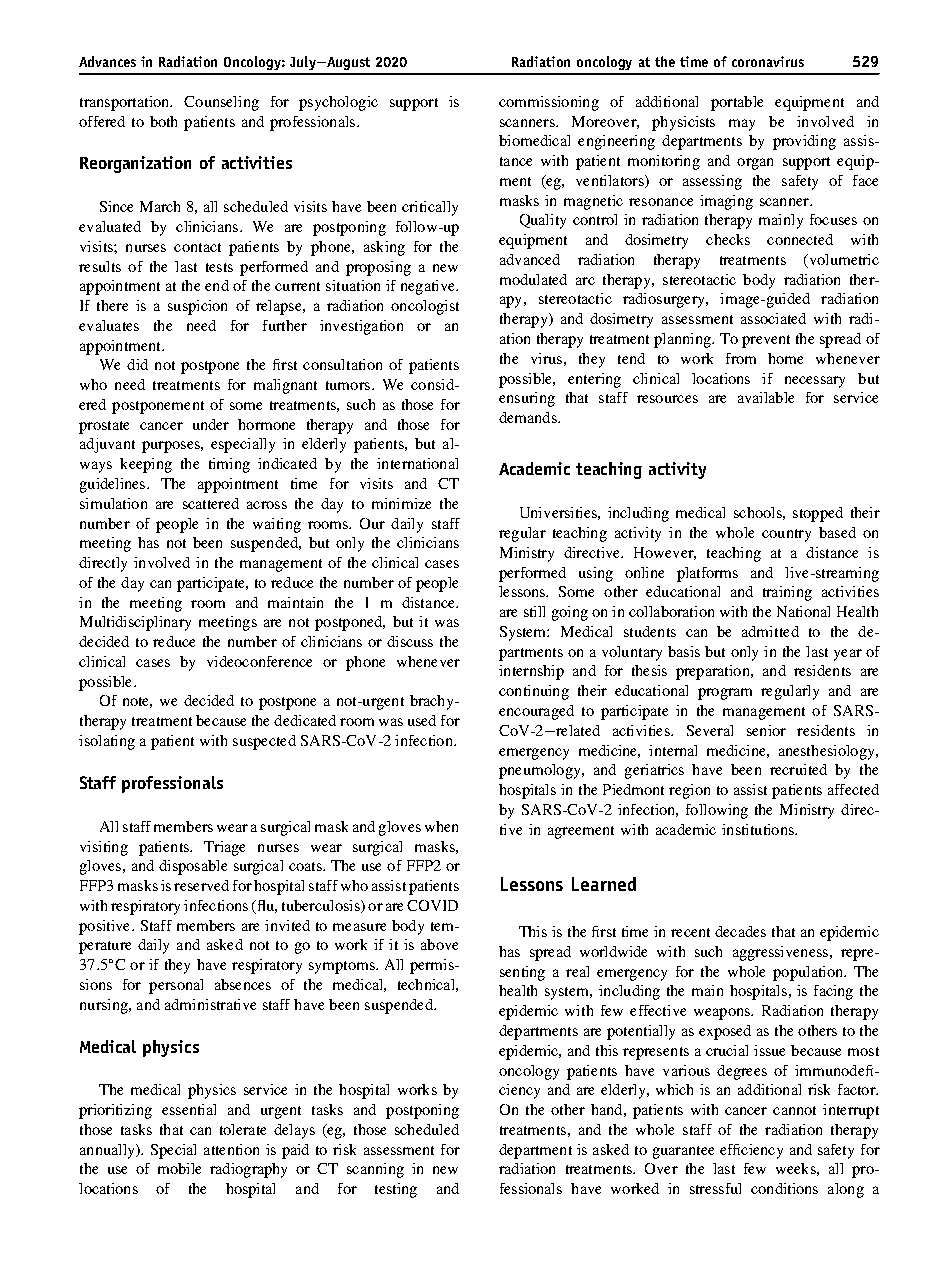 The height and width of the screenshot is (1280, 952). Describe the element at coordinates (549, 103) in the screenshot. I see `commissioning` at that location.
